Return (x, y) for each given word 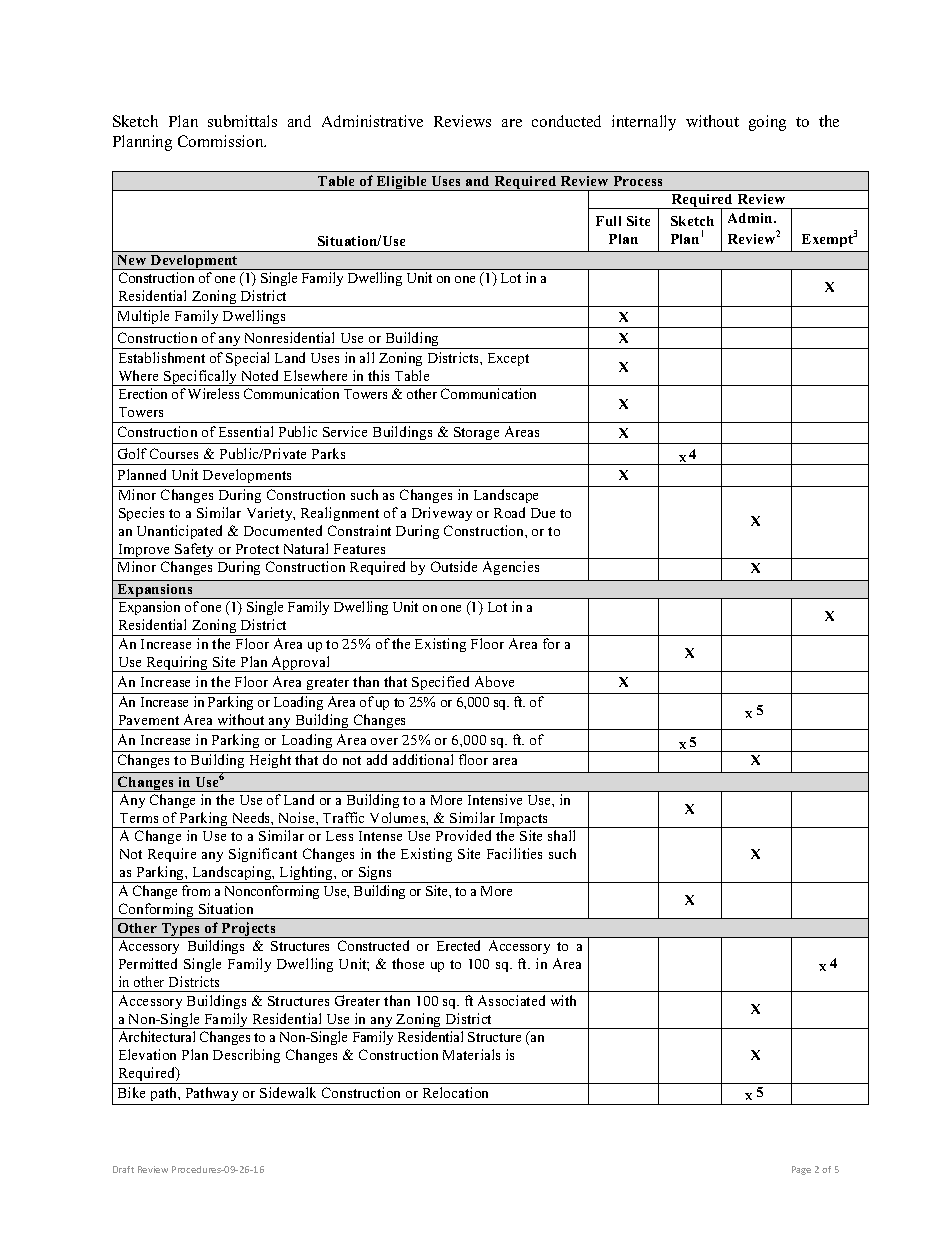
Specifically (201, 378)
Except (508, 359)
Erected (458, 945)
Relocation (455, 1092)
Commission (222, 141)
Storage (477, 435)
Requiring (177, 664)
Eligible (402, 183)
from (196, 890)
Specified (440, 683)
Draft (123, 1169)
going (767, 123)
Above (494, 681)
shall (561, 835)
